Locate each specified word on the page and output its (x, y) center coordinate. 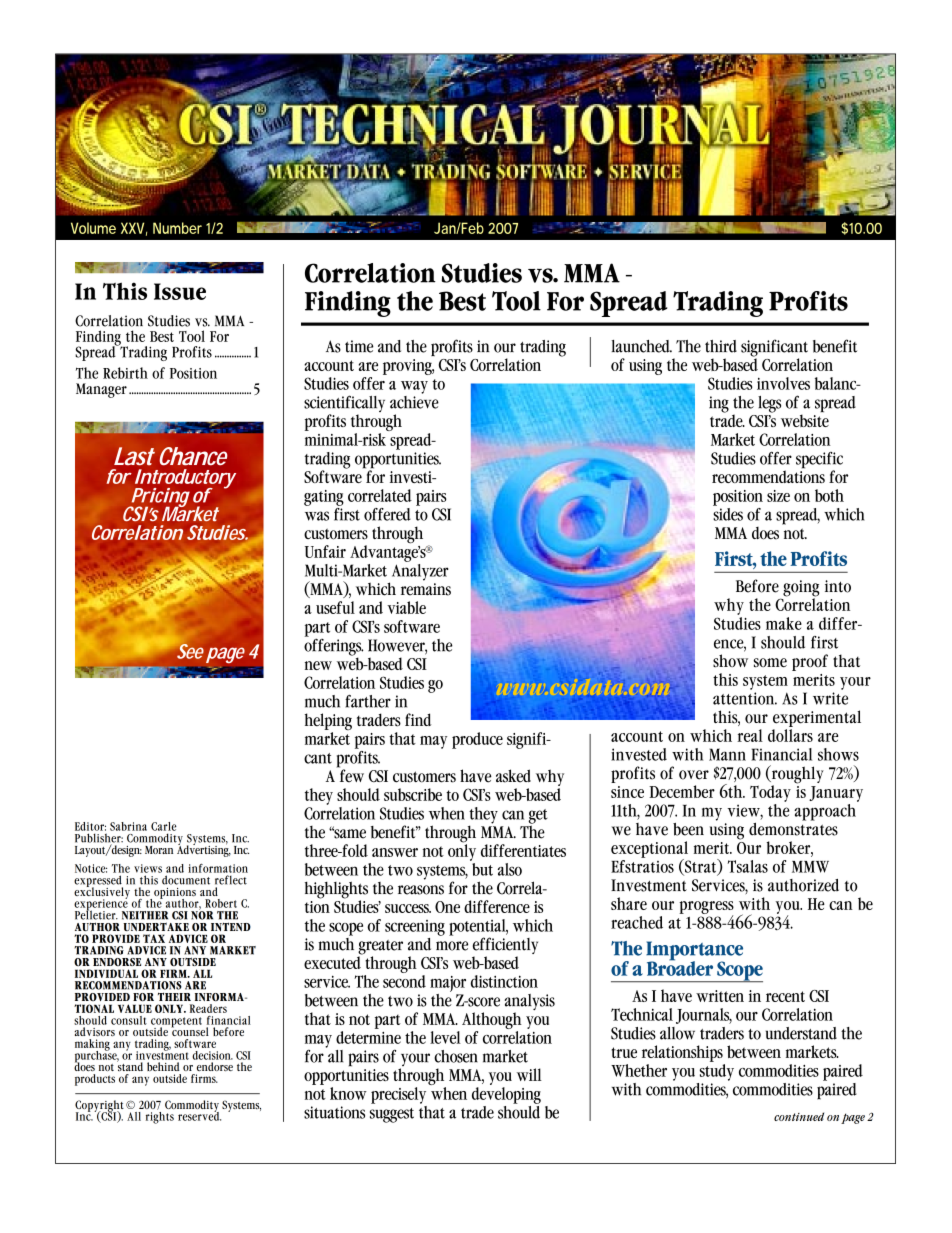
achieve (414, 401)
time (359, 346)
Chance (193, 456)
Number (177, 228)
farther (368, 701)
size (778, 496)
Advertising (204, 850)
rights (160, 1116)
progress (706, 909)
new (318, 665)
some (770, 663)
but (482, 869)
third (721, 346)
